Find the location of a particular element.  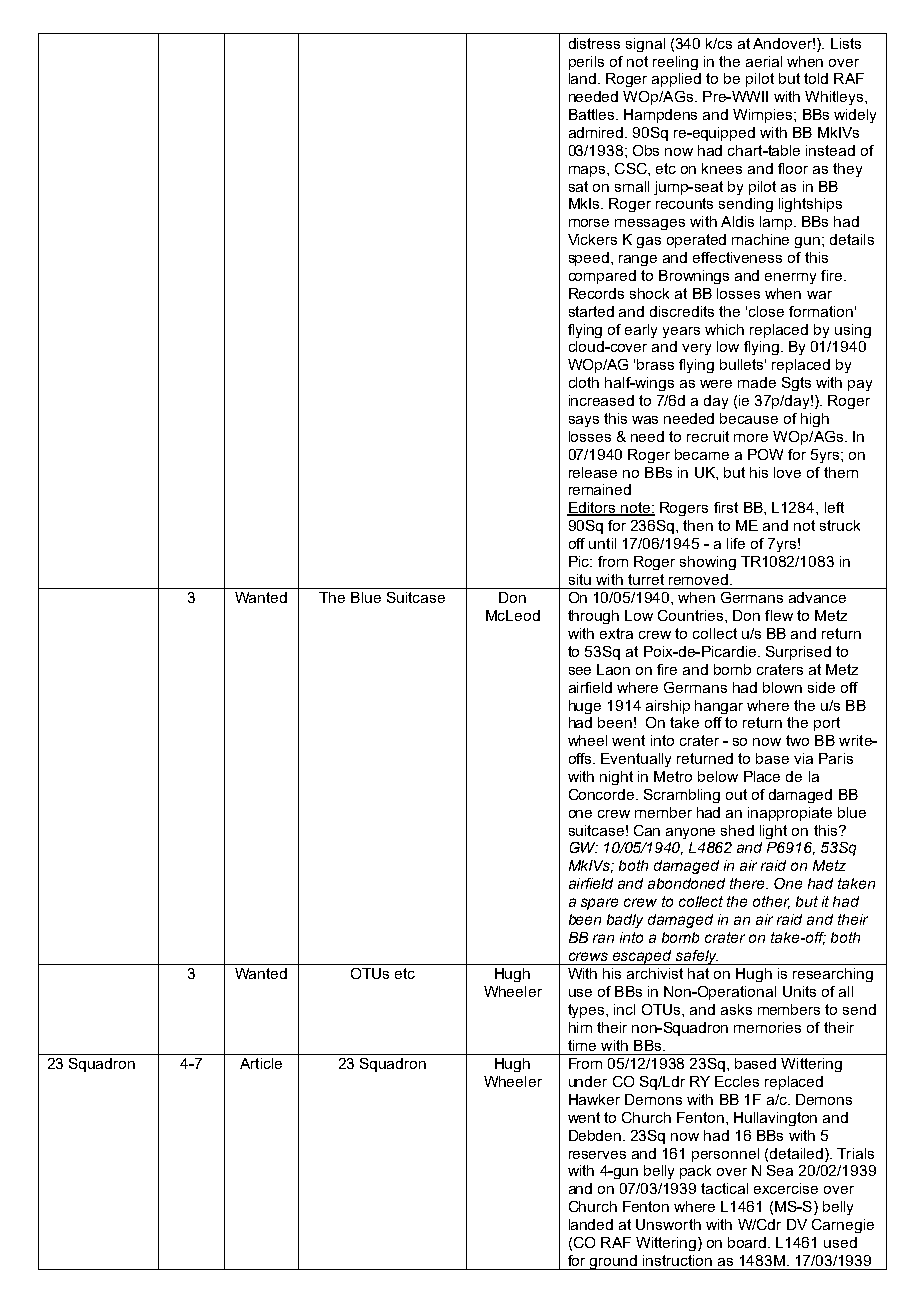

Battles is located at coordinates (593, 114).
